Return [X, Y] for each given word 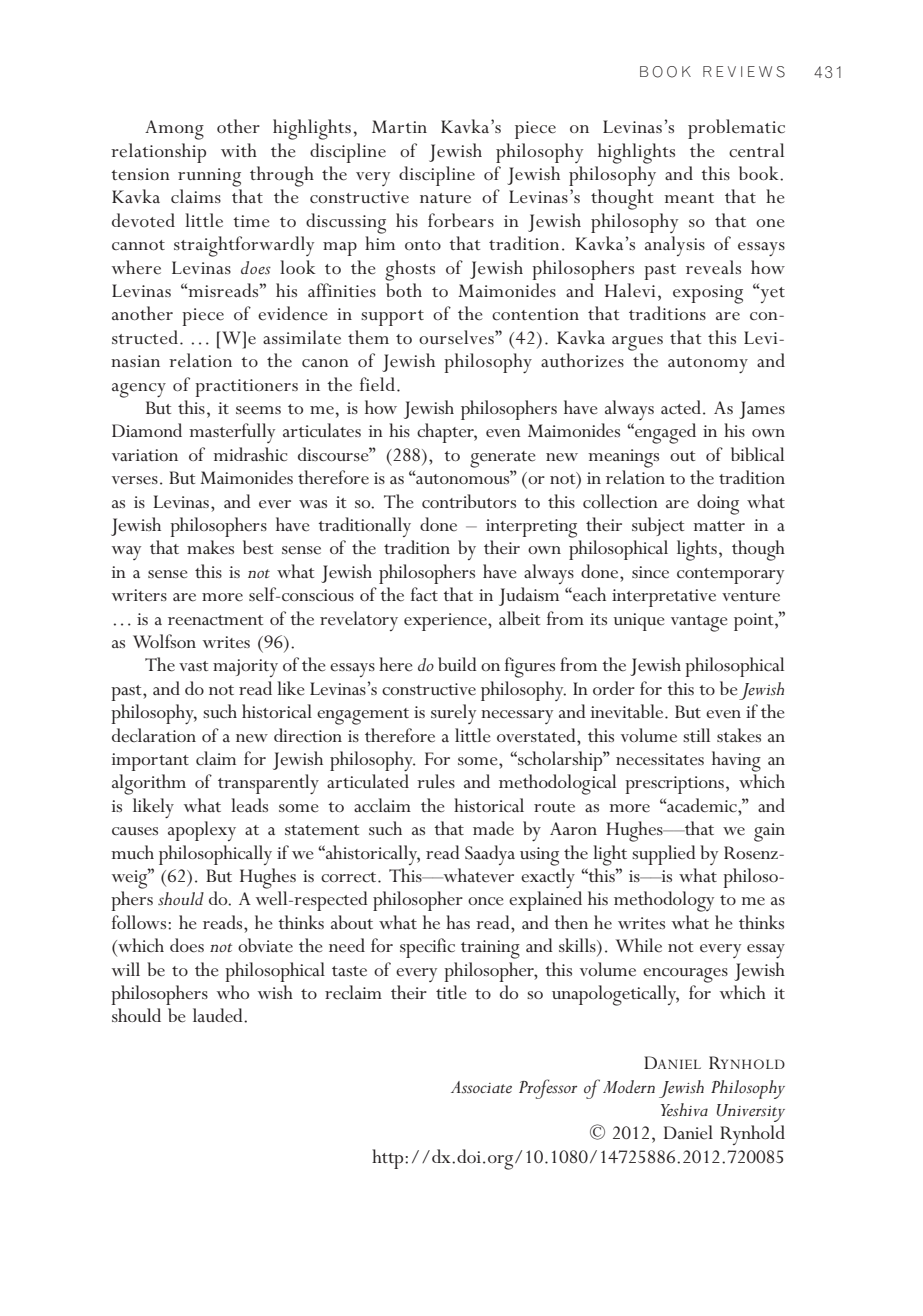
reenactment [215, 620]
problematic [736, 129]
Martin [399, 126]
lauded [219, 1015]
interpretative [664, 598]
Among [174, 130]
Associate [481, 1087]
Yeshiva [684, 1109]
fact [424, 594]
